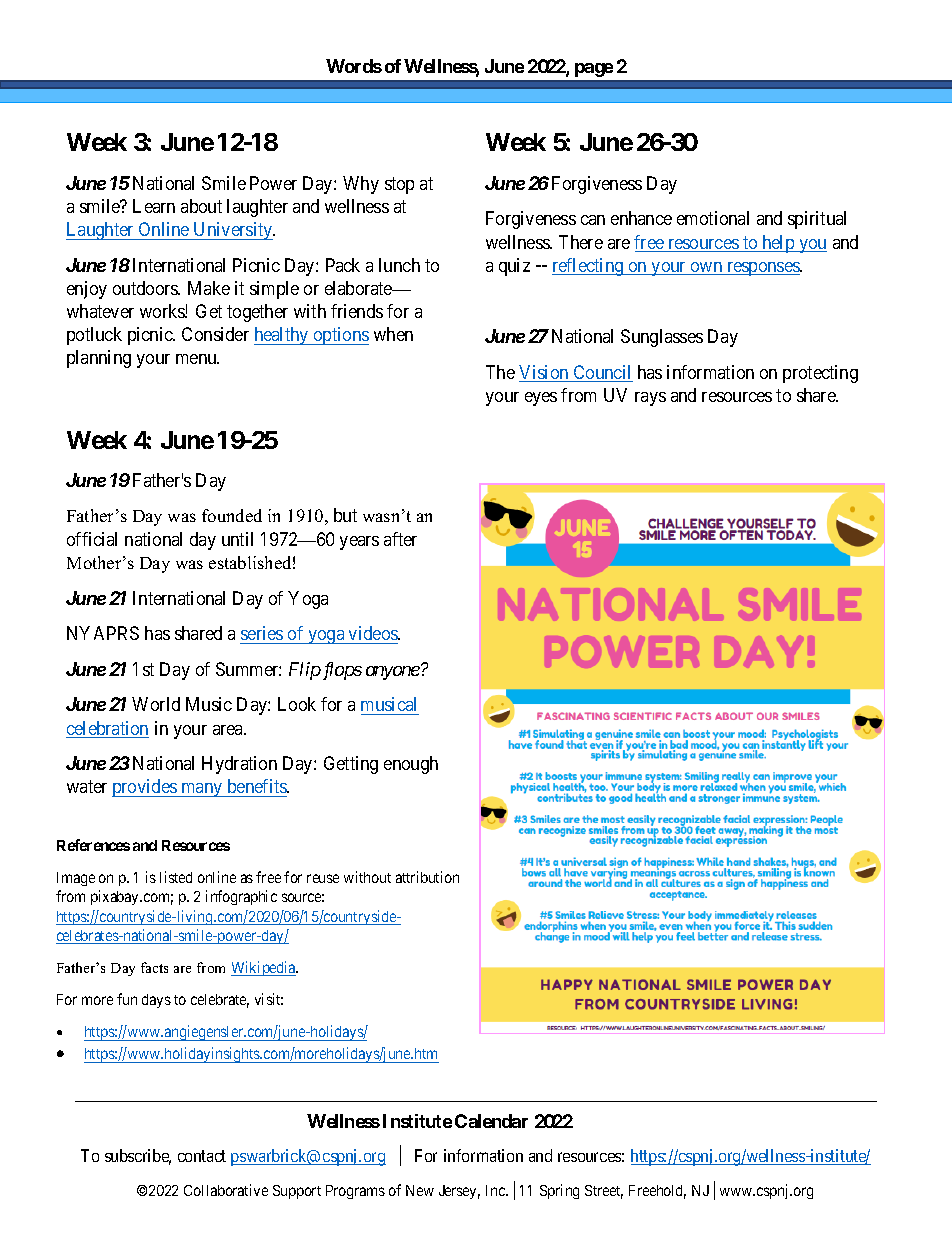  I want to click on contact, so click(202, 1156).
